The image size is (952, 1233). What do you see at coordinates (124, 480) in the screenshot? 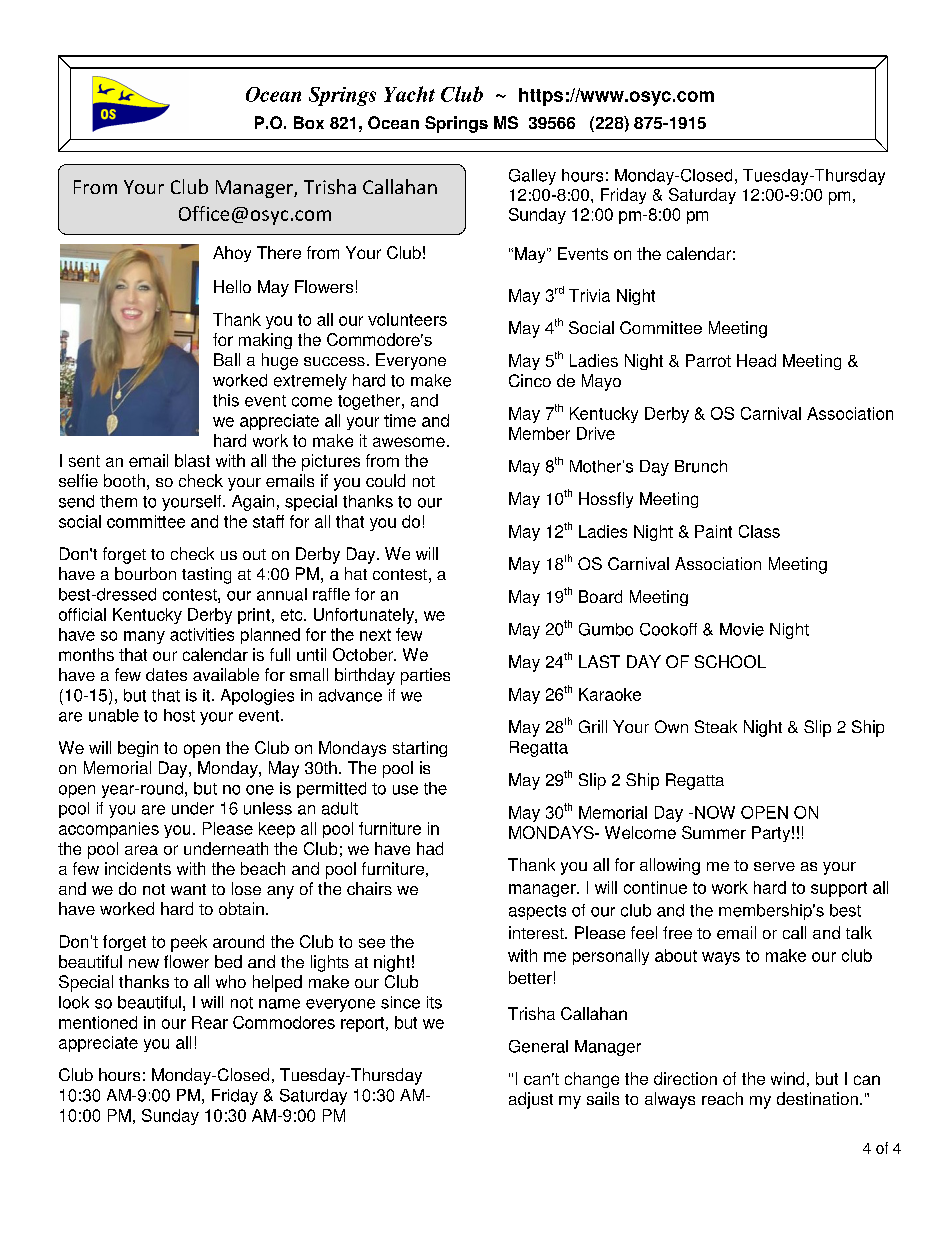
I see `booth` at bounding box center [124, 480].
